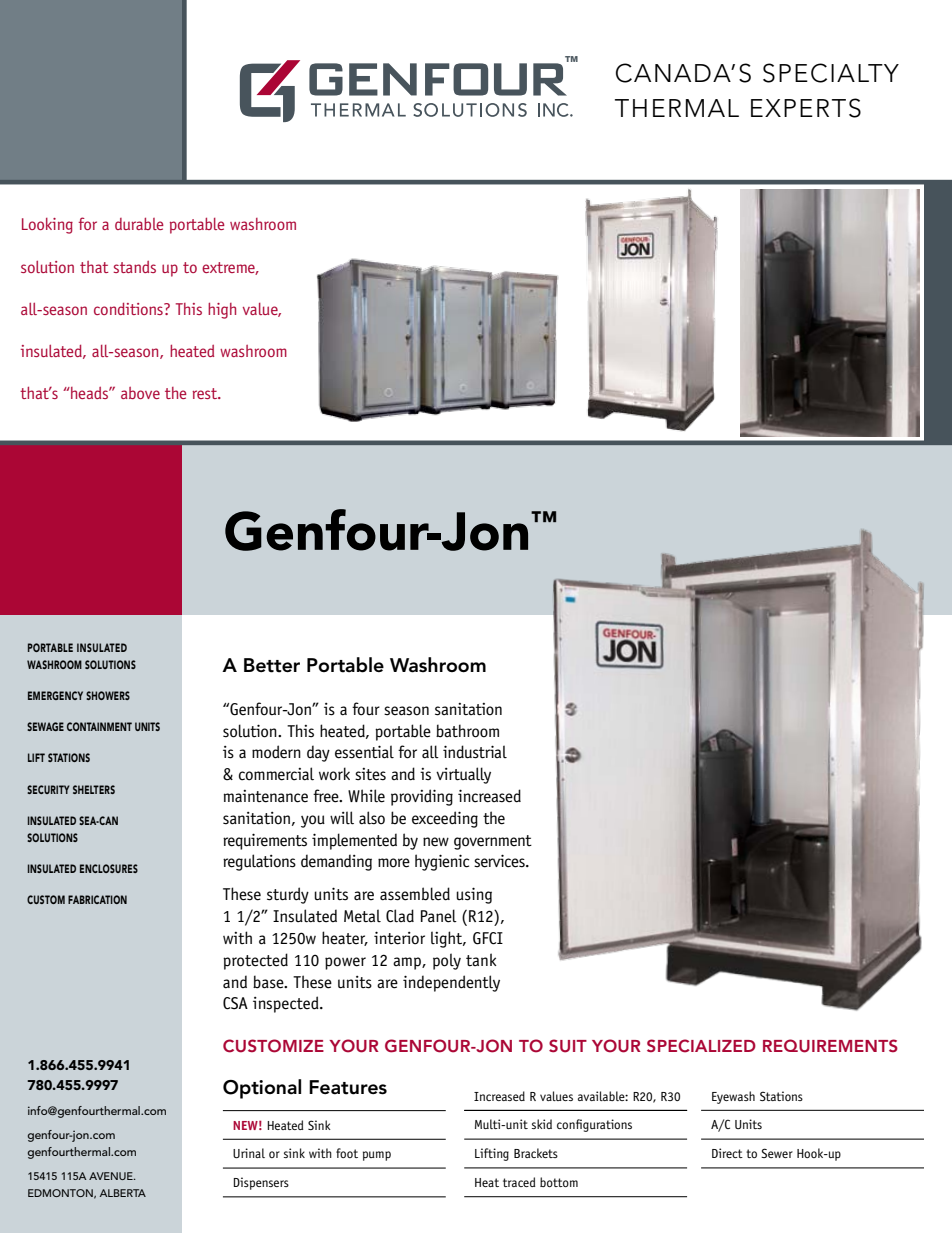 This document has height=1233, width=952. Describe the element at coordinates (467, 731) in the document. I see `bathroom` at that location.
